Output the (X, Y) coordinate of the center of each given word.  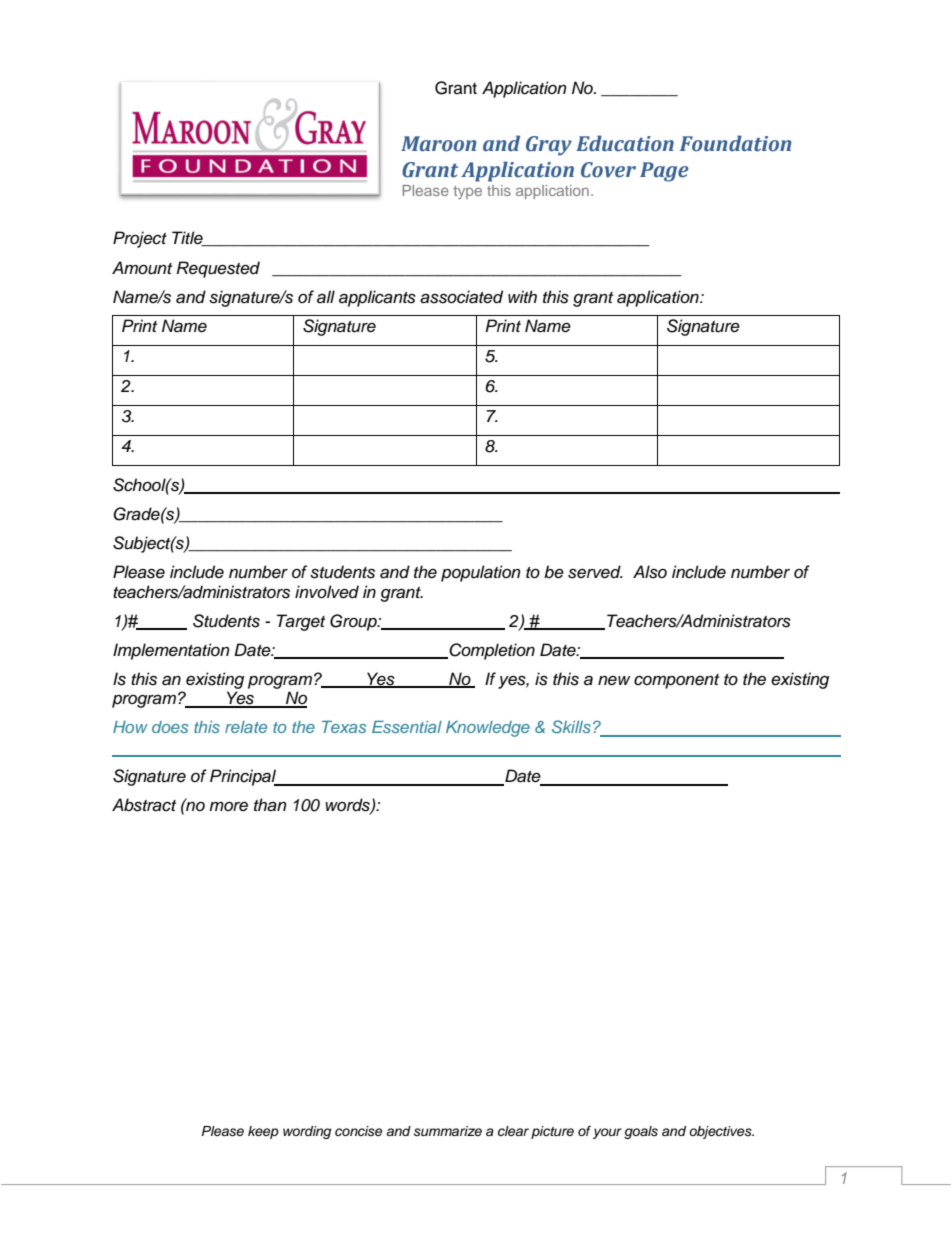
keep (263, 1132)
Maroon (439, 144)
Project (140, 239)
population (481, 573)
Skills (571, 726)
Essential (407, 727)
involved (327, 592)
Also (650, 572)
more (228, 806)
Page (664, 172)
